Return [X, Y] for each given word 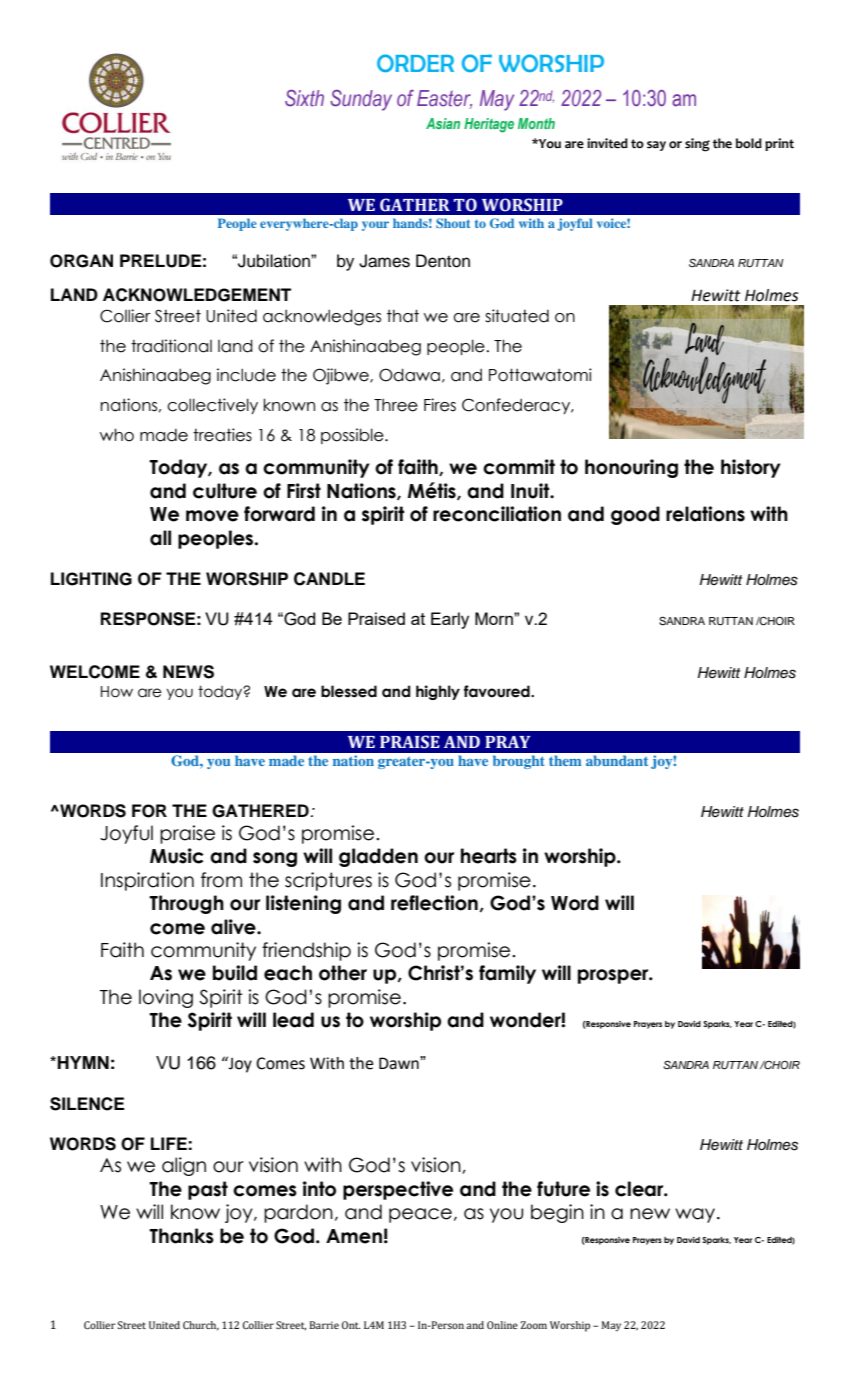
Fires [440, 405]
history [751, 468]
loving [166, 998]
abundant [617, 760]
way [696, 1215]
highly [438, 692]
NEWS [188, 672]
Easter [444, 99]
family [507, 974]
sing [697, 145]
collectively [212, 406]
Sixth [304, 98]
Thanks [181, 1236]
